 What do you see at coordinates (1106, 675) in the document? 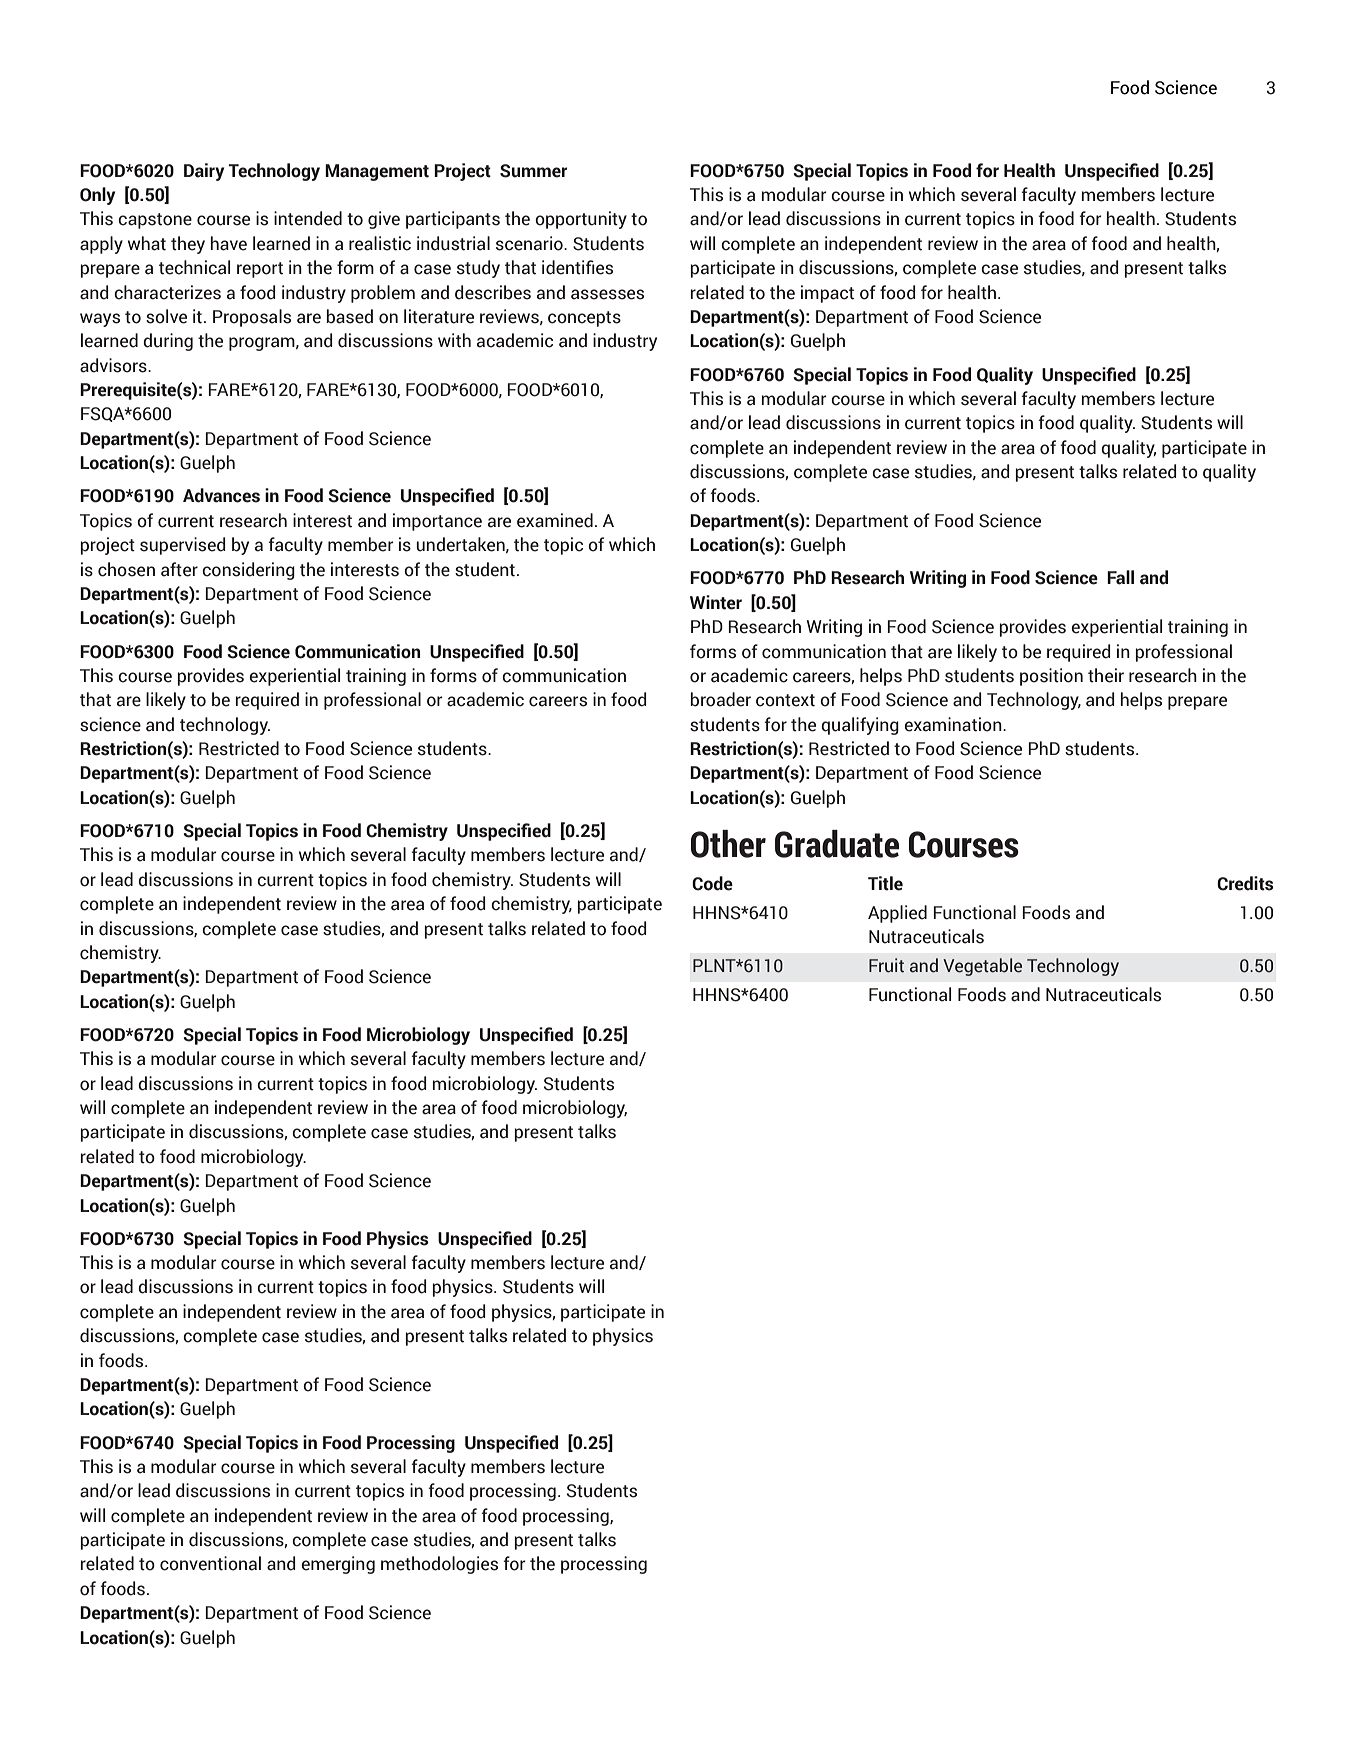
I see `their` at bounding box center [1106, 675].
